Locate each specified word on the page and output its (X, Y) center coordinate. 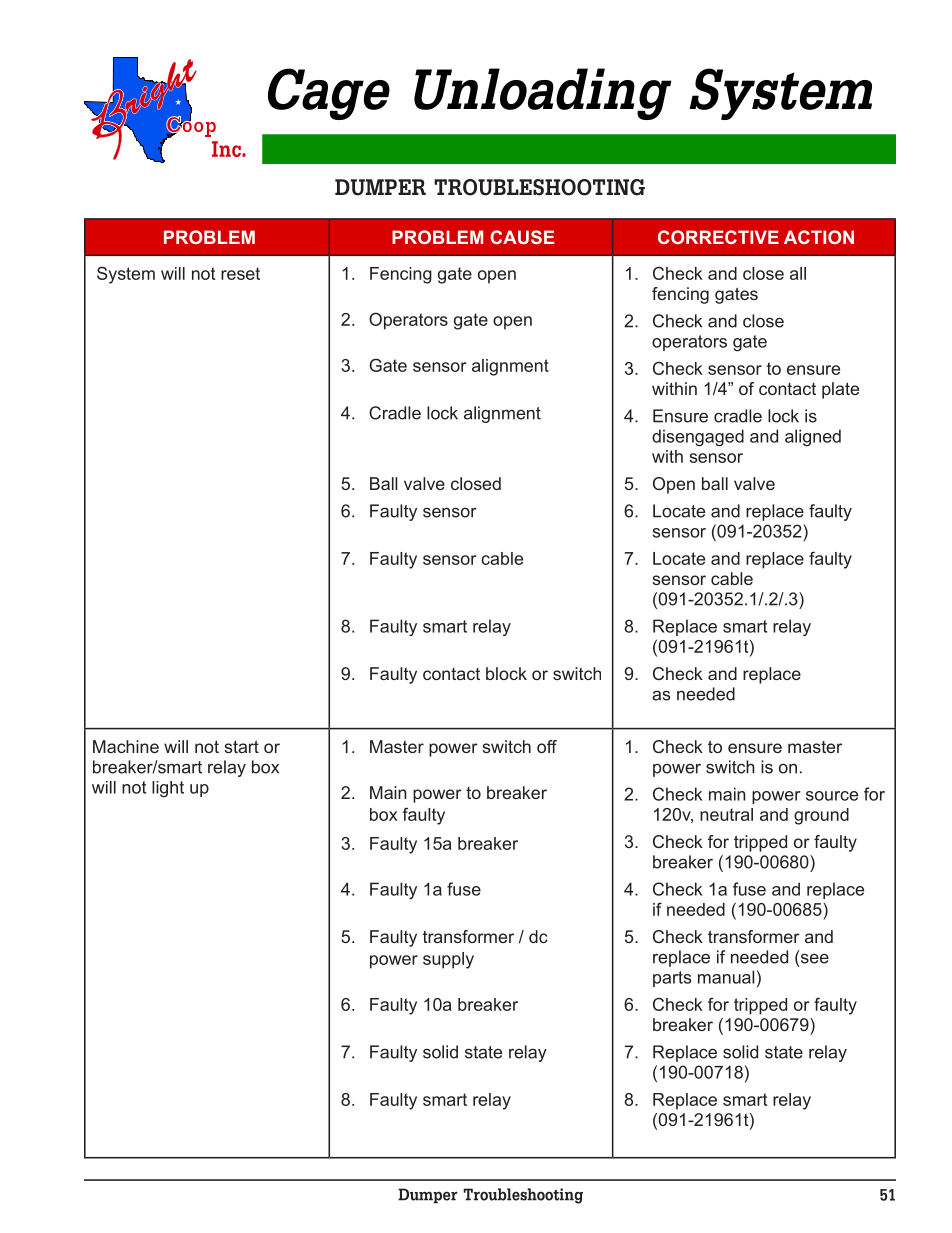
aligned (813, 438)
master (815, 747)
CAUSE (522, 237)
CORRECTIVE (718, 237)
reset (240, 273)
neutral (726, 814)
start (241, 746)
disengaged (698, 438)
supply (448, 960)
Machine (126, 746)
